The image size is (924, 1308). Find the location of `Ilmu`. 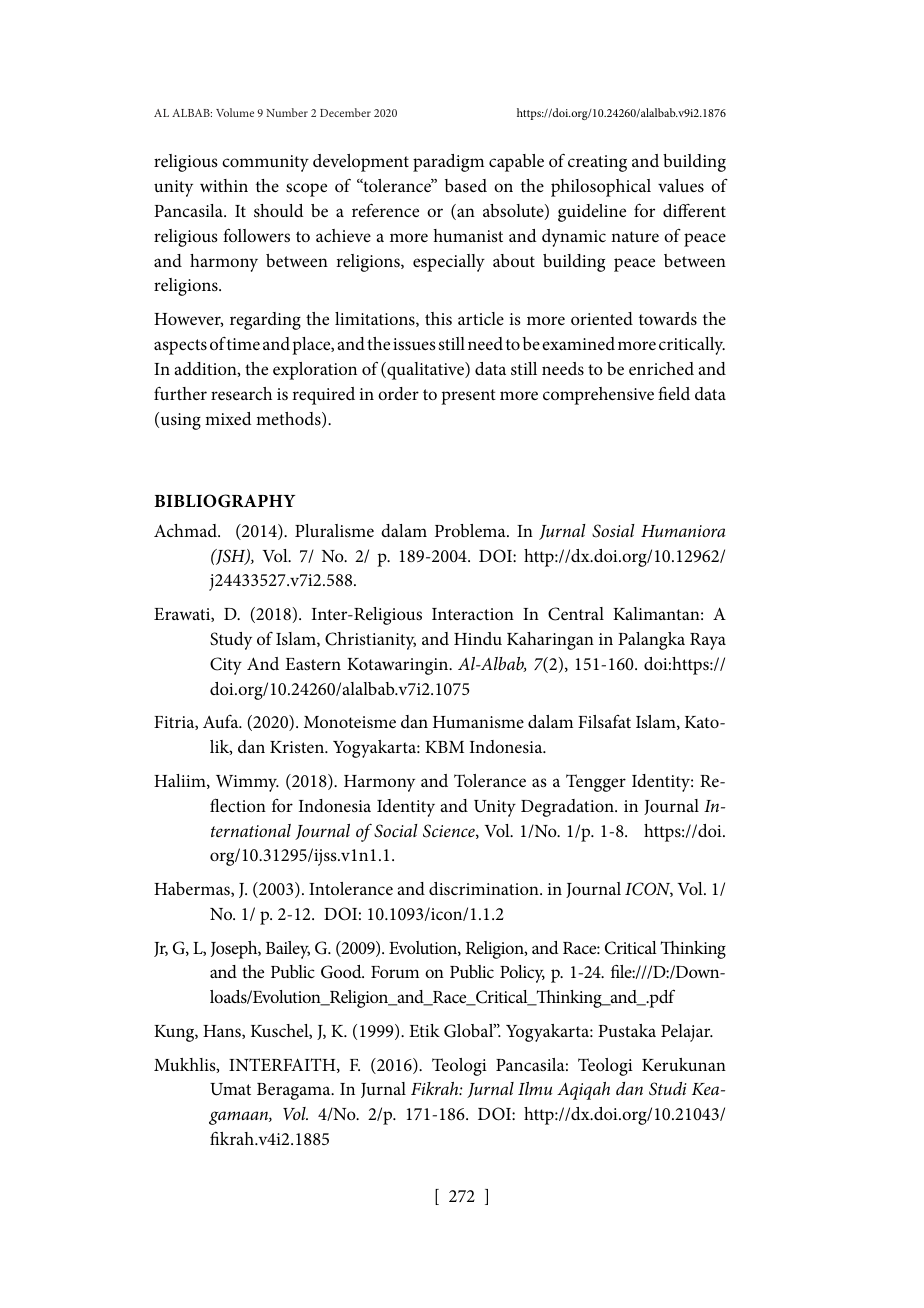

Ilmu is located at coordinates (535, 1088).
